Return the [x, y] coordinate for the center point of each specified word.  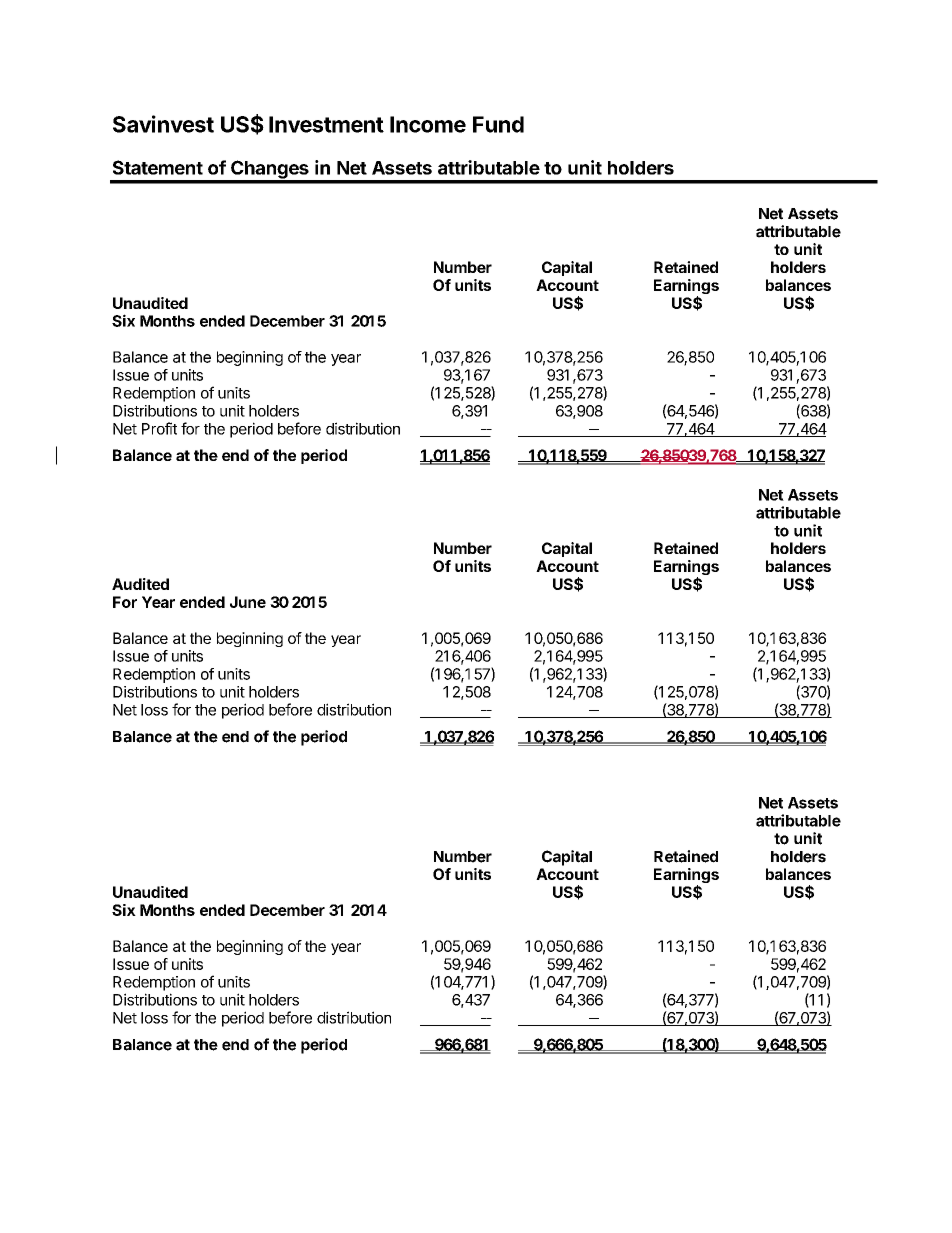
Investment [326, 124]
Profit [159, 428]
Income [428, 124]
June [248, 602]
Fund [498, 124]
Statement [158, 167]
